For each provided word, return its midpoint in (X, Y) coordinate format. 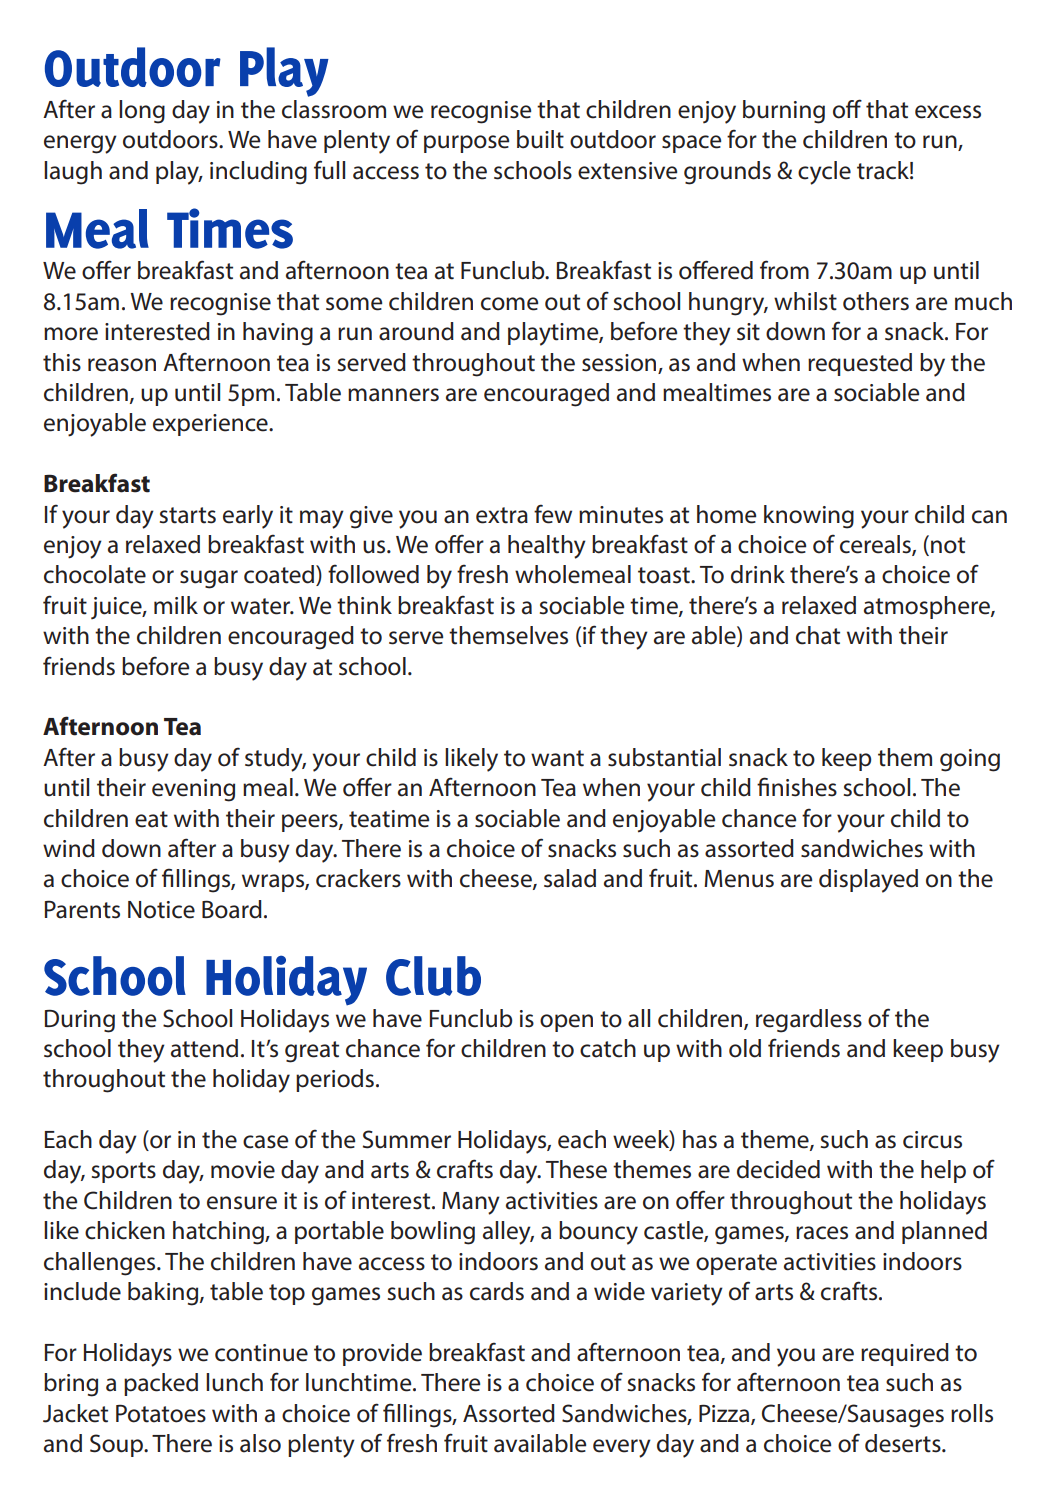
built (540, 139)
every (622, 1448)
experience (211, 425)
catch (608, 1048)
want (557, 758)
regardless (809, 1021)
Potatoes (161, 1414)
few (553, 514)
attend (204, 1048)
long (142, 112)
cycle (824, 173)
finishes (797, 787)
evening (193, 790)
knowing (809, 517)
